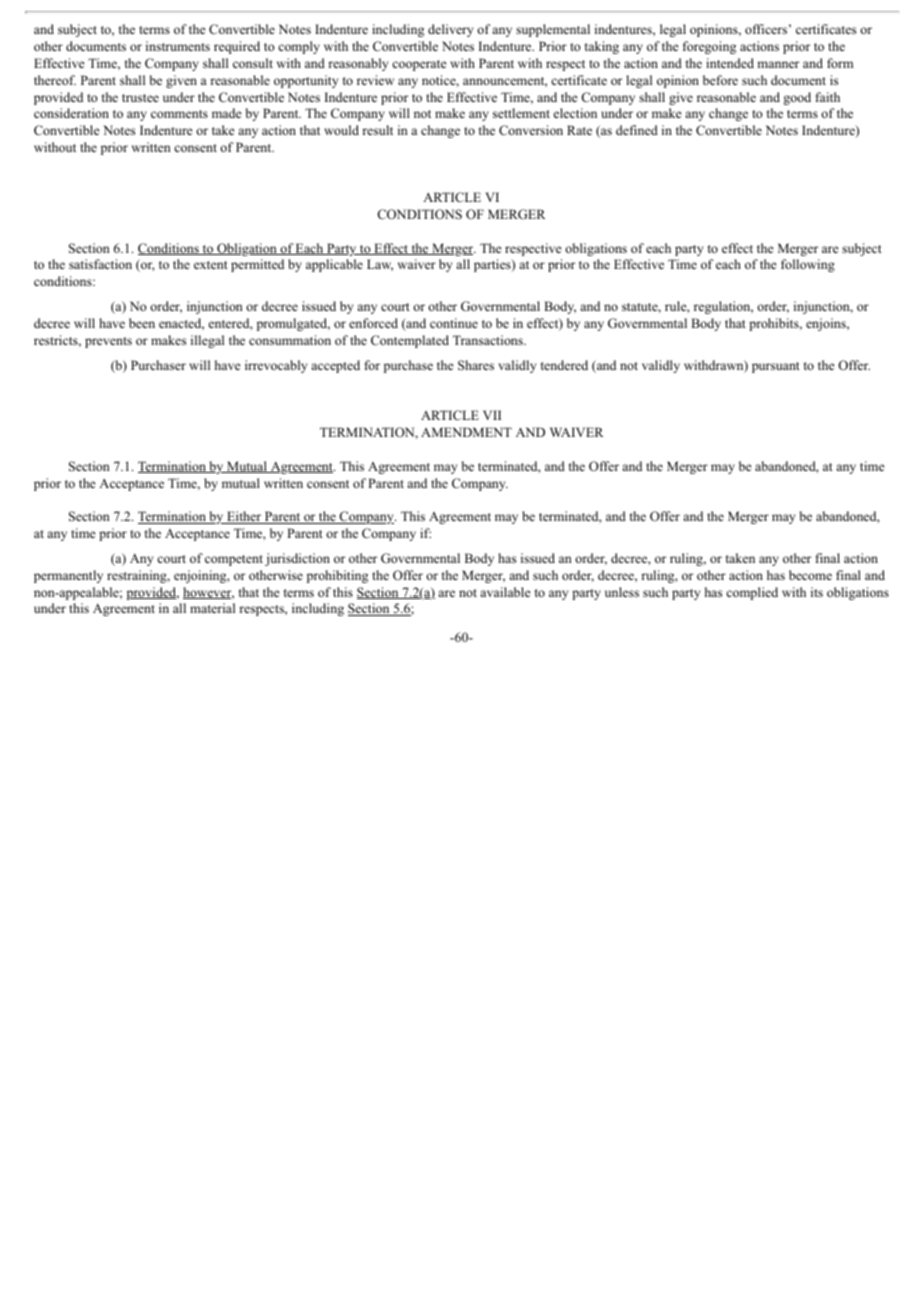 Image resolution: width=924 pixels, height=1308 pixels. What do you see at coordinates (178, 46) in the page?
I see `instruments` at bounding box center [178, 46].
